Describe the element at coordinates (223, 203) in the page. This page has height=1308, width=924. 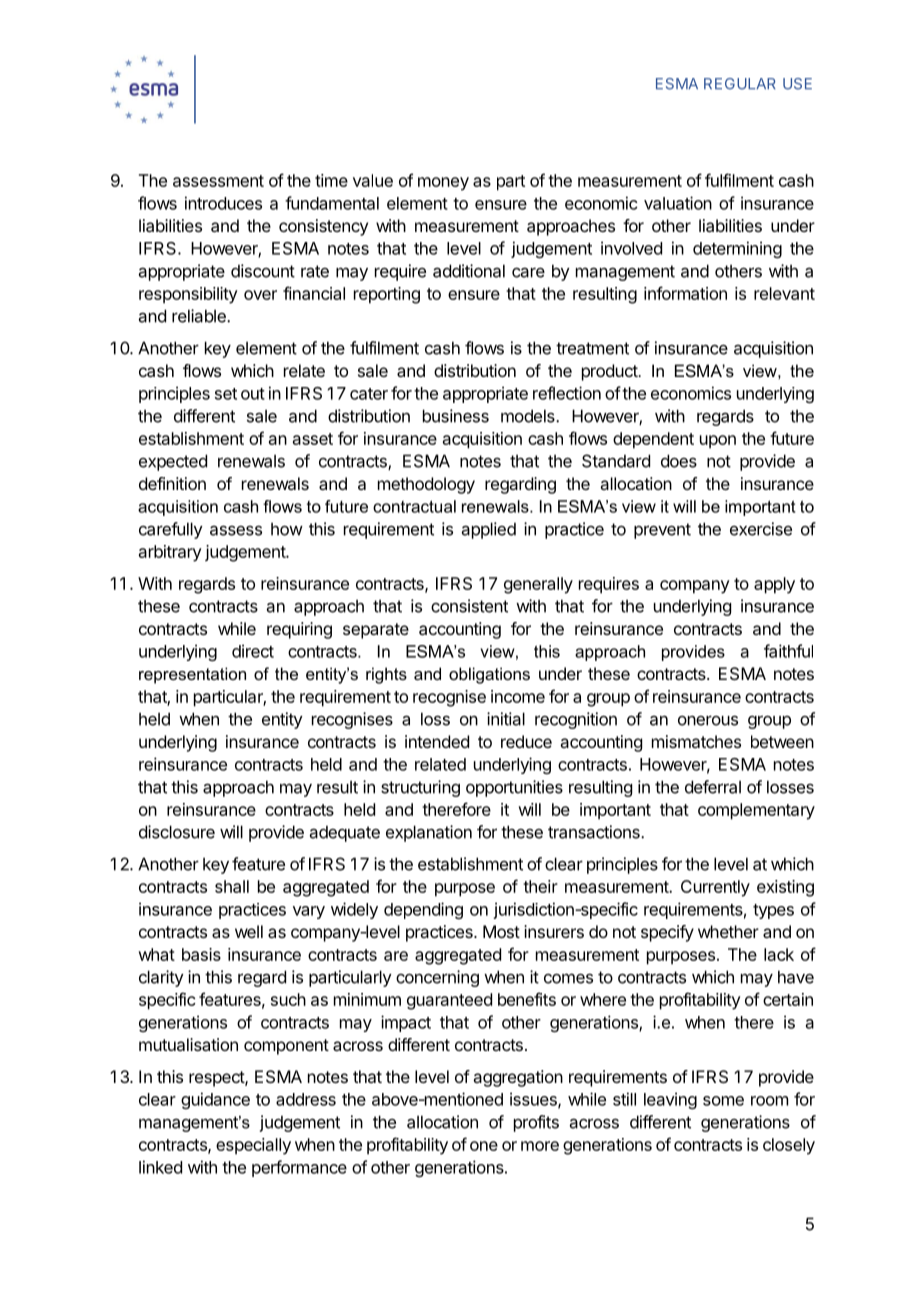
I see `introduces` at that location.
